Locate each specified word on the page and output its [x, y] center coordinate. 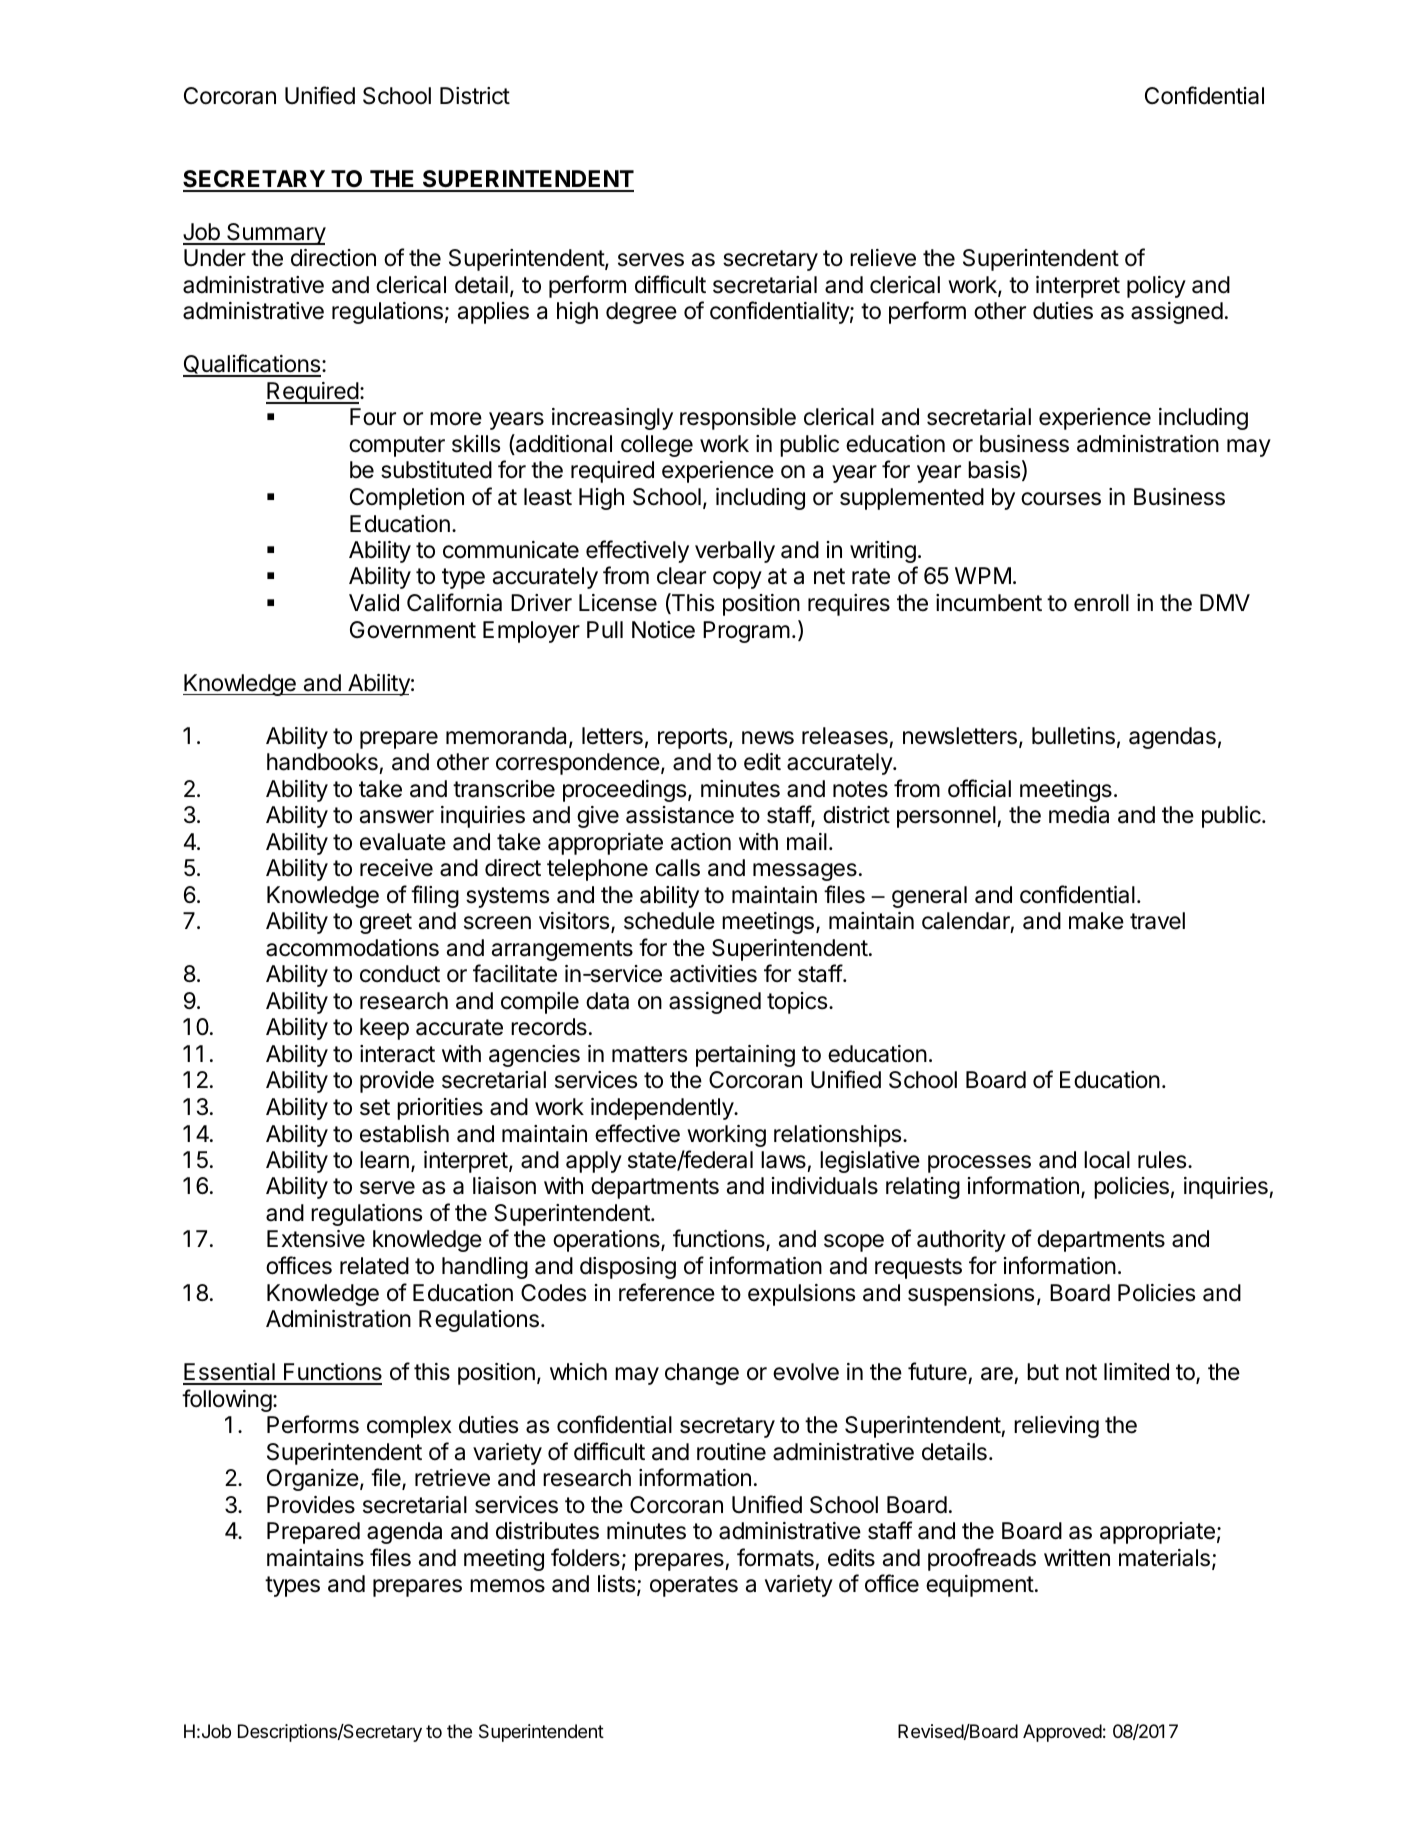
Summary [275, 234]
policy [1156, 287]
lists [616, 1584]
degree [641, 313]
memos [507, 1586]
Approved [1062, 1733]
